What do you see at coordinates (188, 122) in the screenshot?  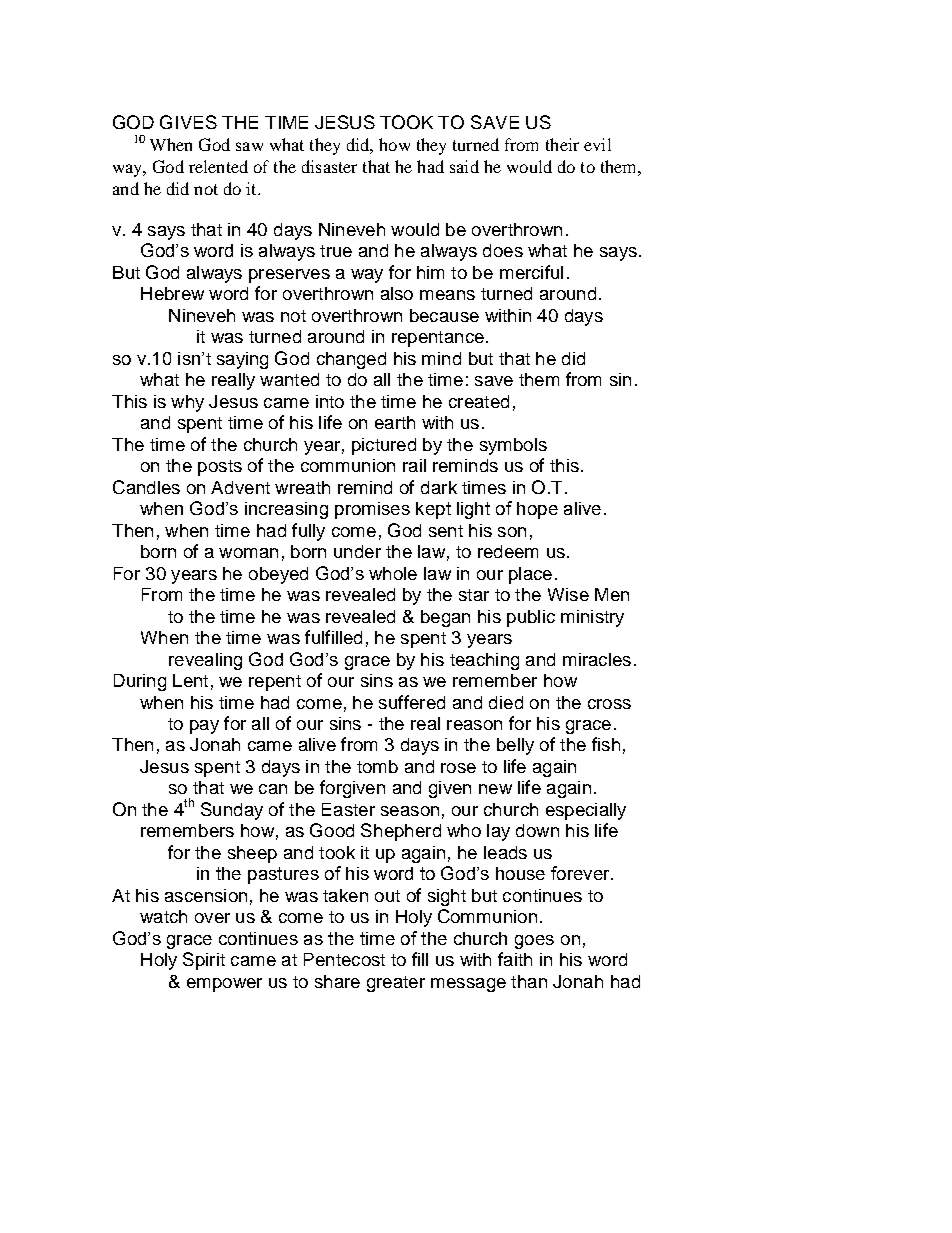 I see `GIVES` at bounding box center [188, 122].
